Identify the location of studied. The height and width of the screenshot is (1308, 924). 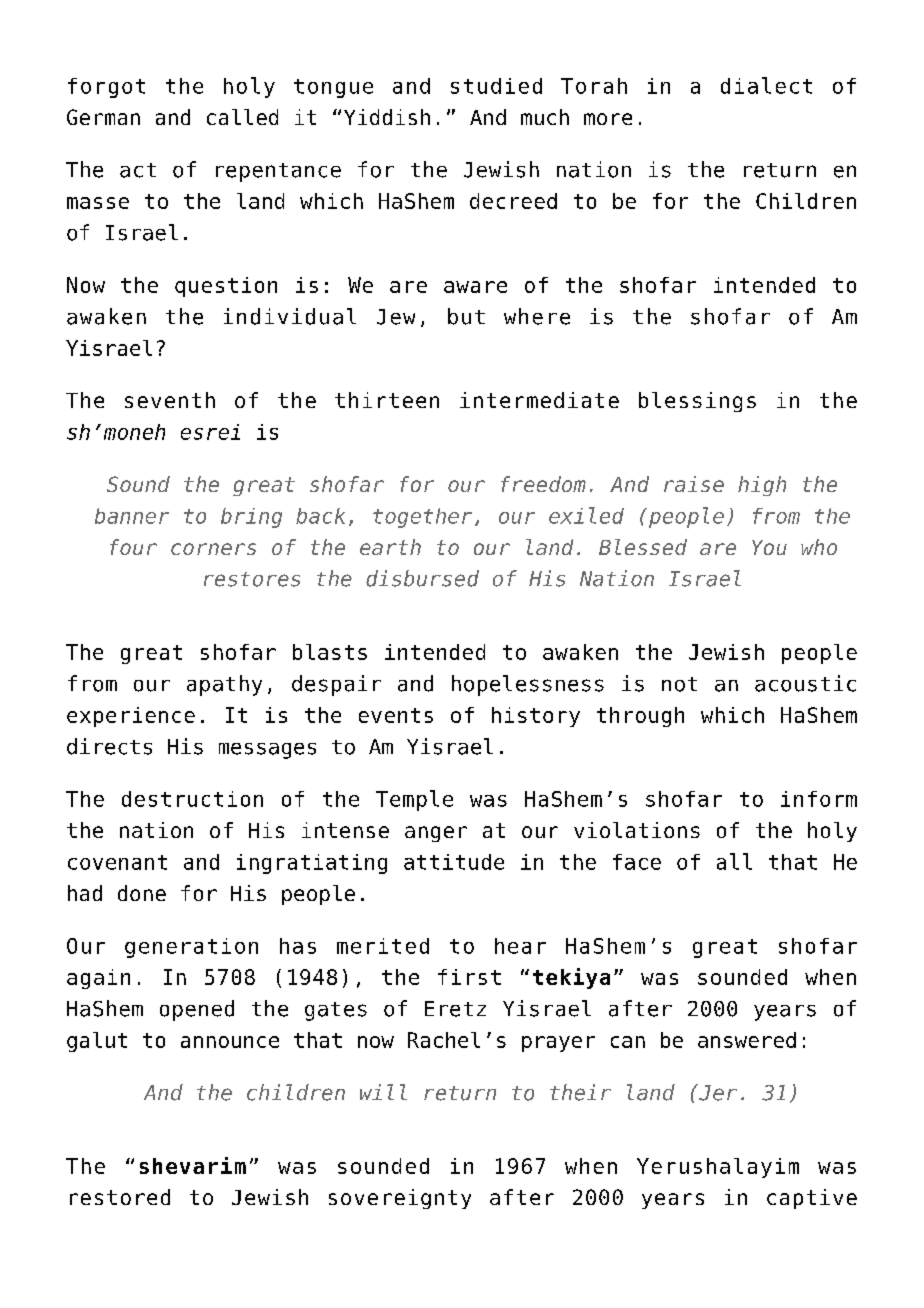
(496, 86).
